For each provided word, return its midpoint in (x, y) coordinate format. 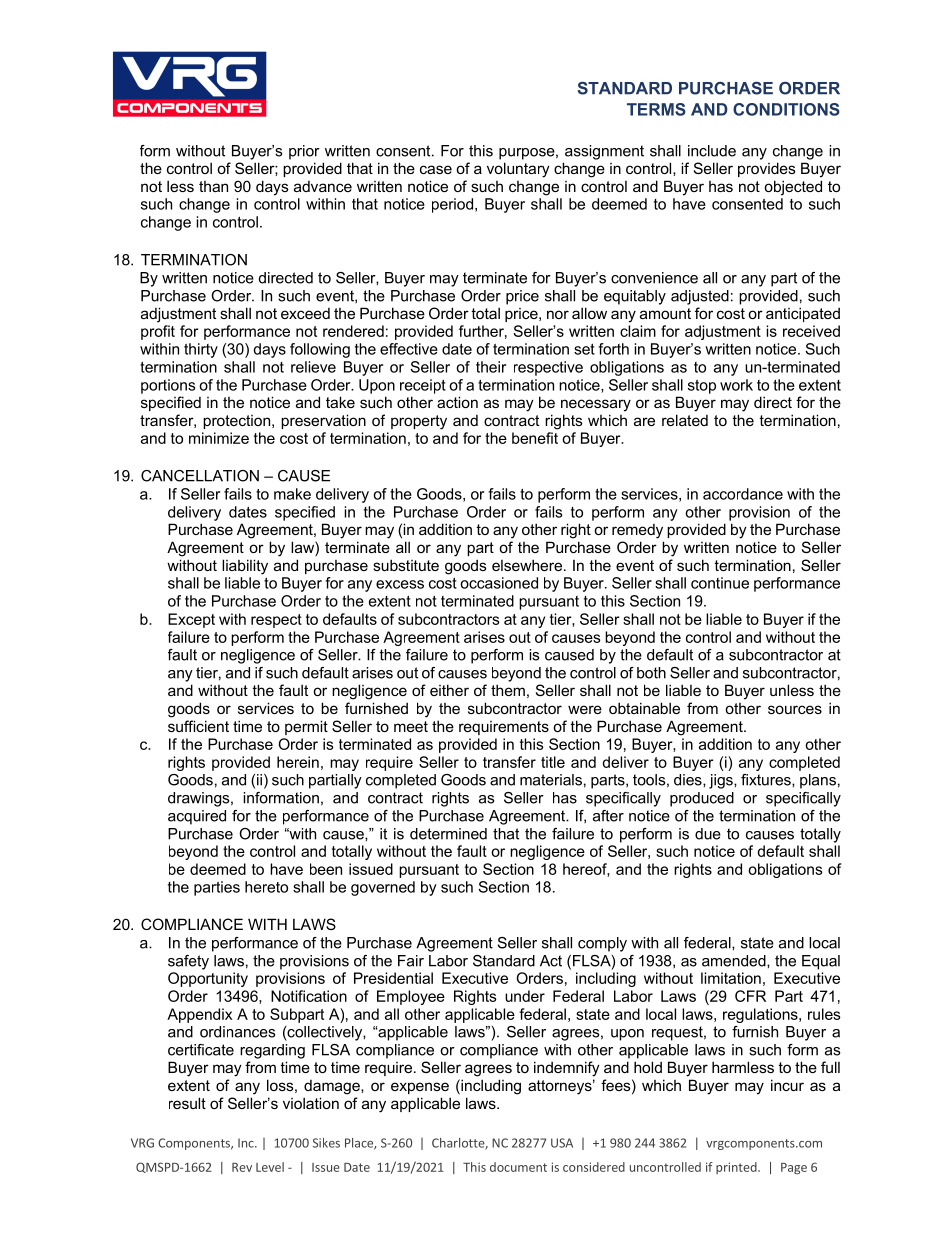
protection (238, 422)
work (736, 385)
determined (448, 834)
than (213, 186)
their (491, 367)
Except (191, 620)
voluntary (518, 170)
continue (720, 583)
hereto (266, 887)
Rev (242, 1167)
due (708, 834)
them (508, 690)
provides (767, 169)
